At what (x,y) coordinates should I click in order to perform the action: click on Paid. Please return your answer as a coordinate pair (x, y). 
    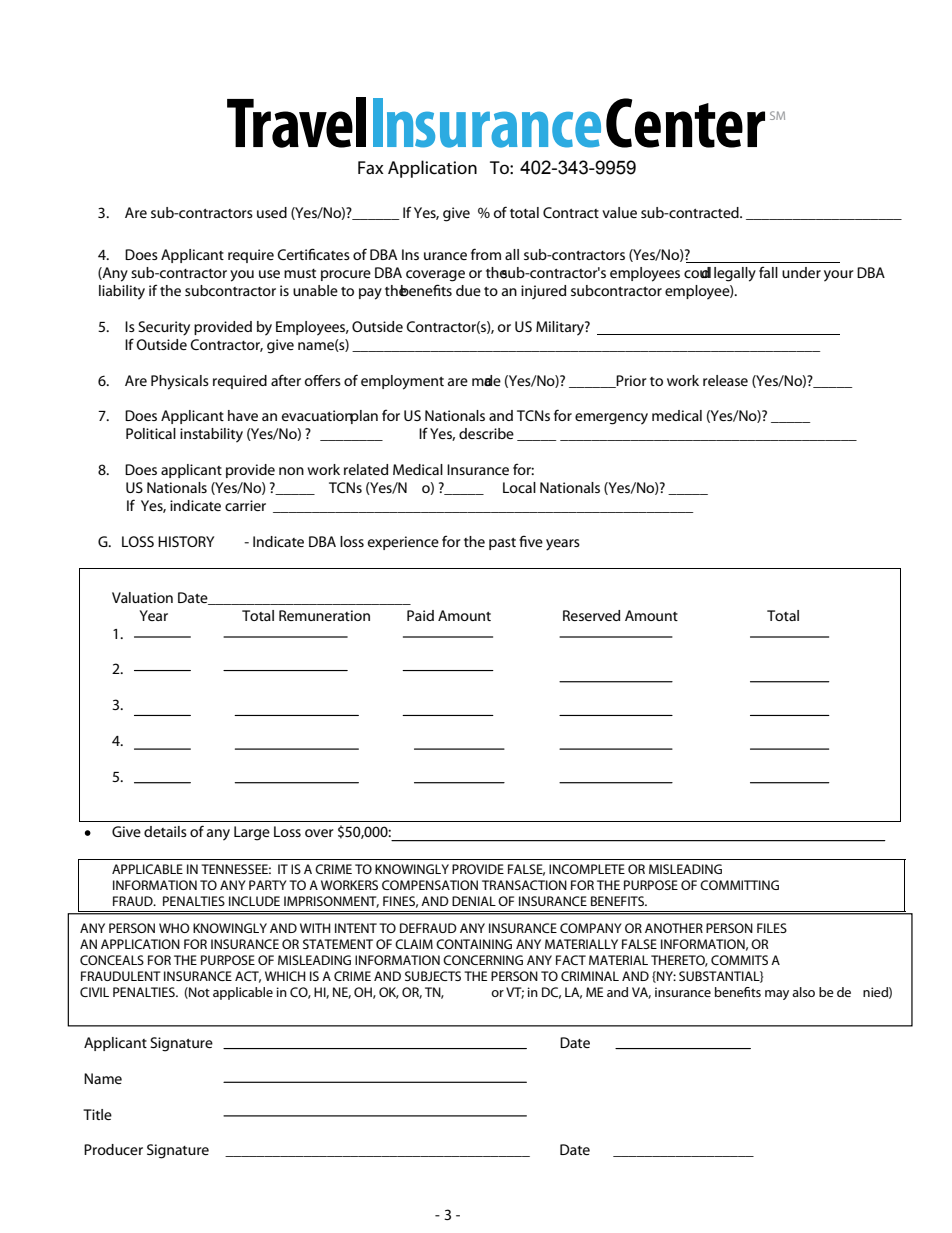
    Looking at the image, I should click on (420, 615).
